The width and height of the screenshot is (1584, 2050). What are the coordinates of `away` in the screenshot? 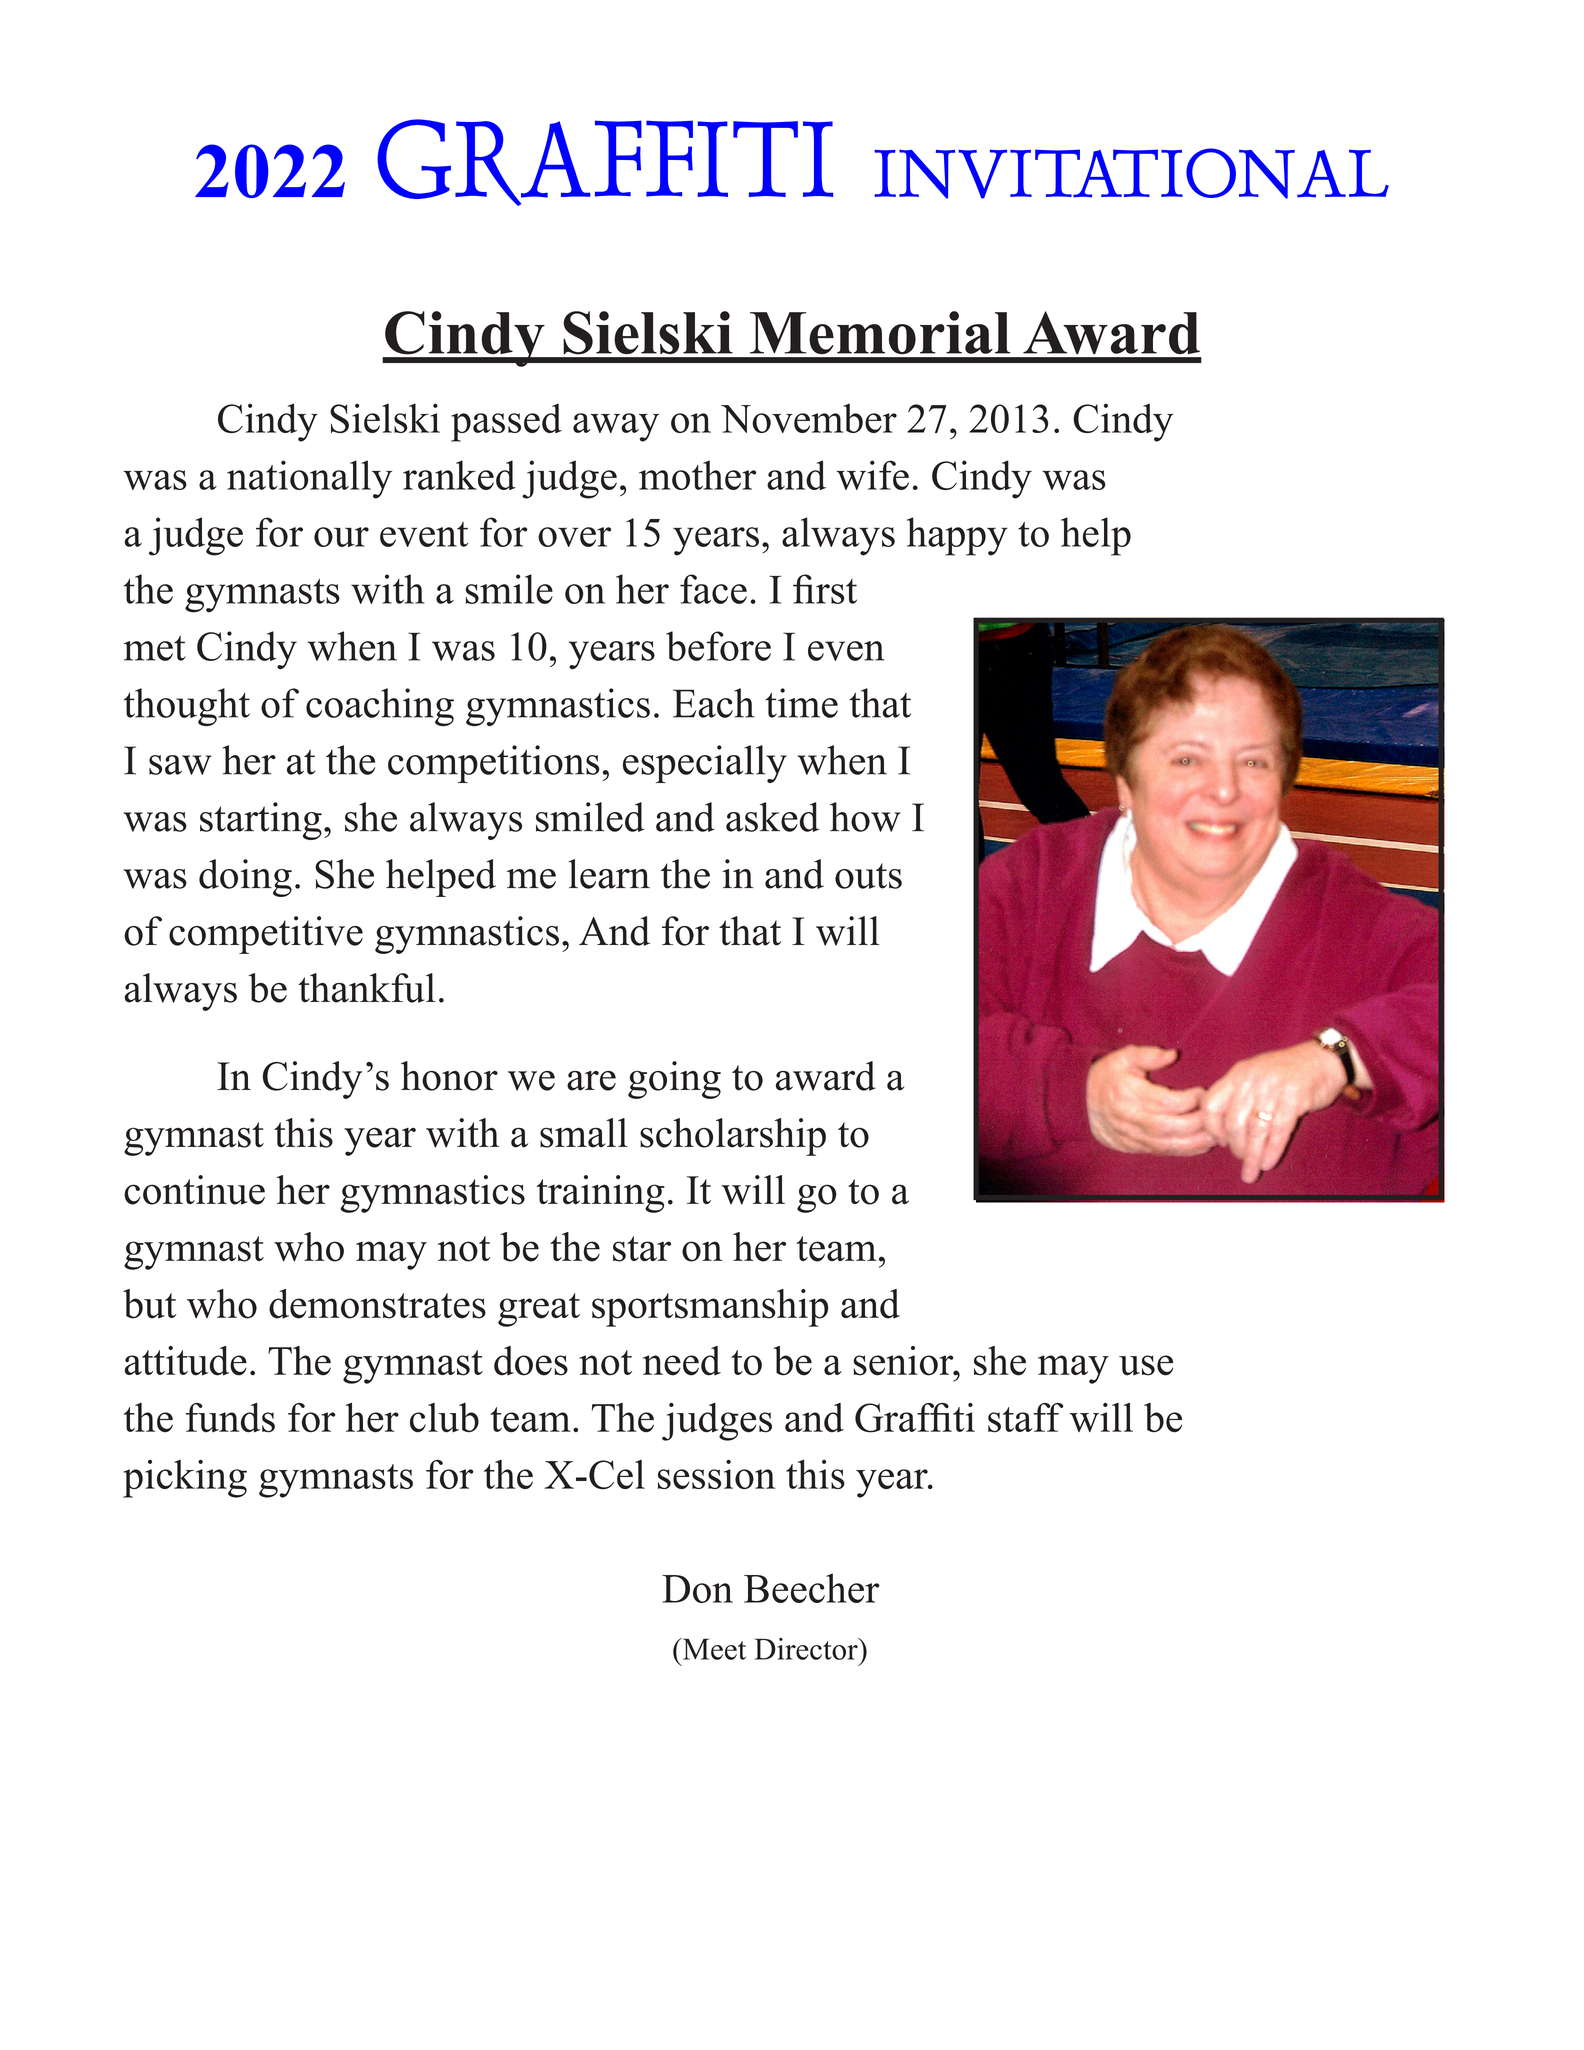 It's located at (616, 427).
